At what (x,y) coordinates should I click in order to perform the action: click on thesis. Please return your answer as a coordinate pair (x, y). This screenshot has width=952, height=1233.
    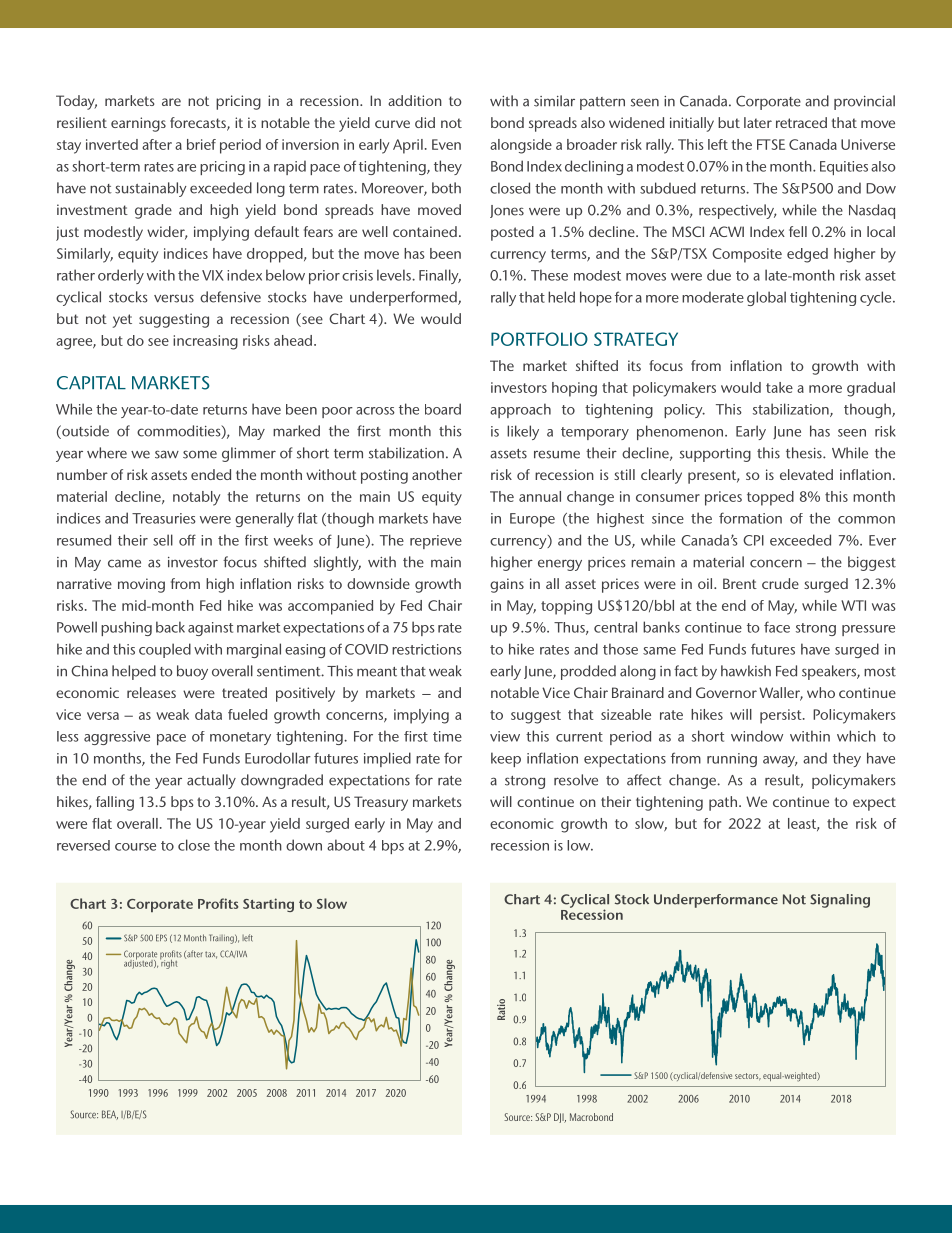
    Looking at the image, I should click on (805, 453).
